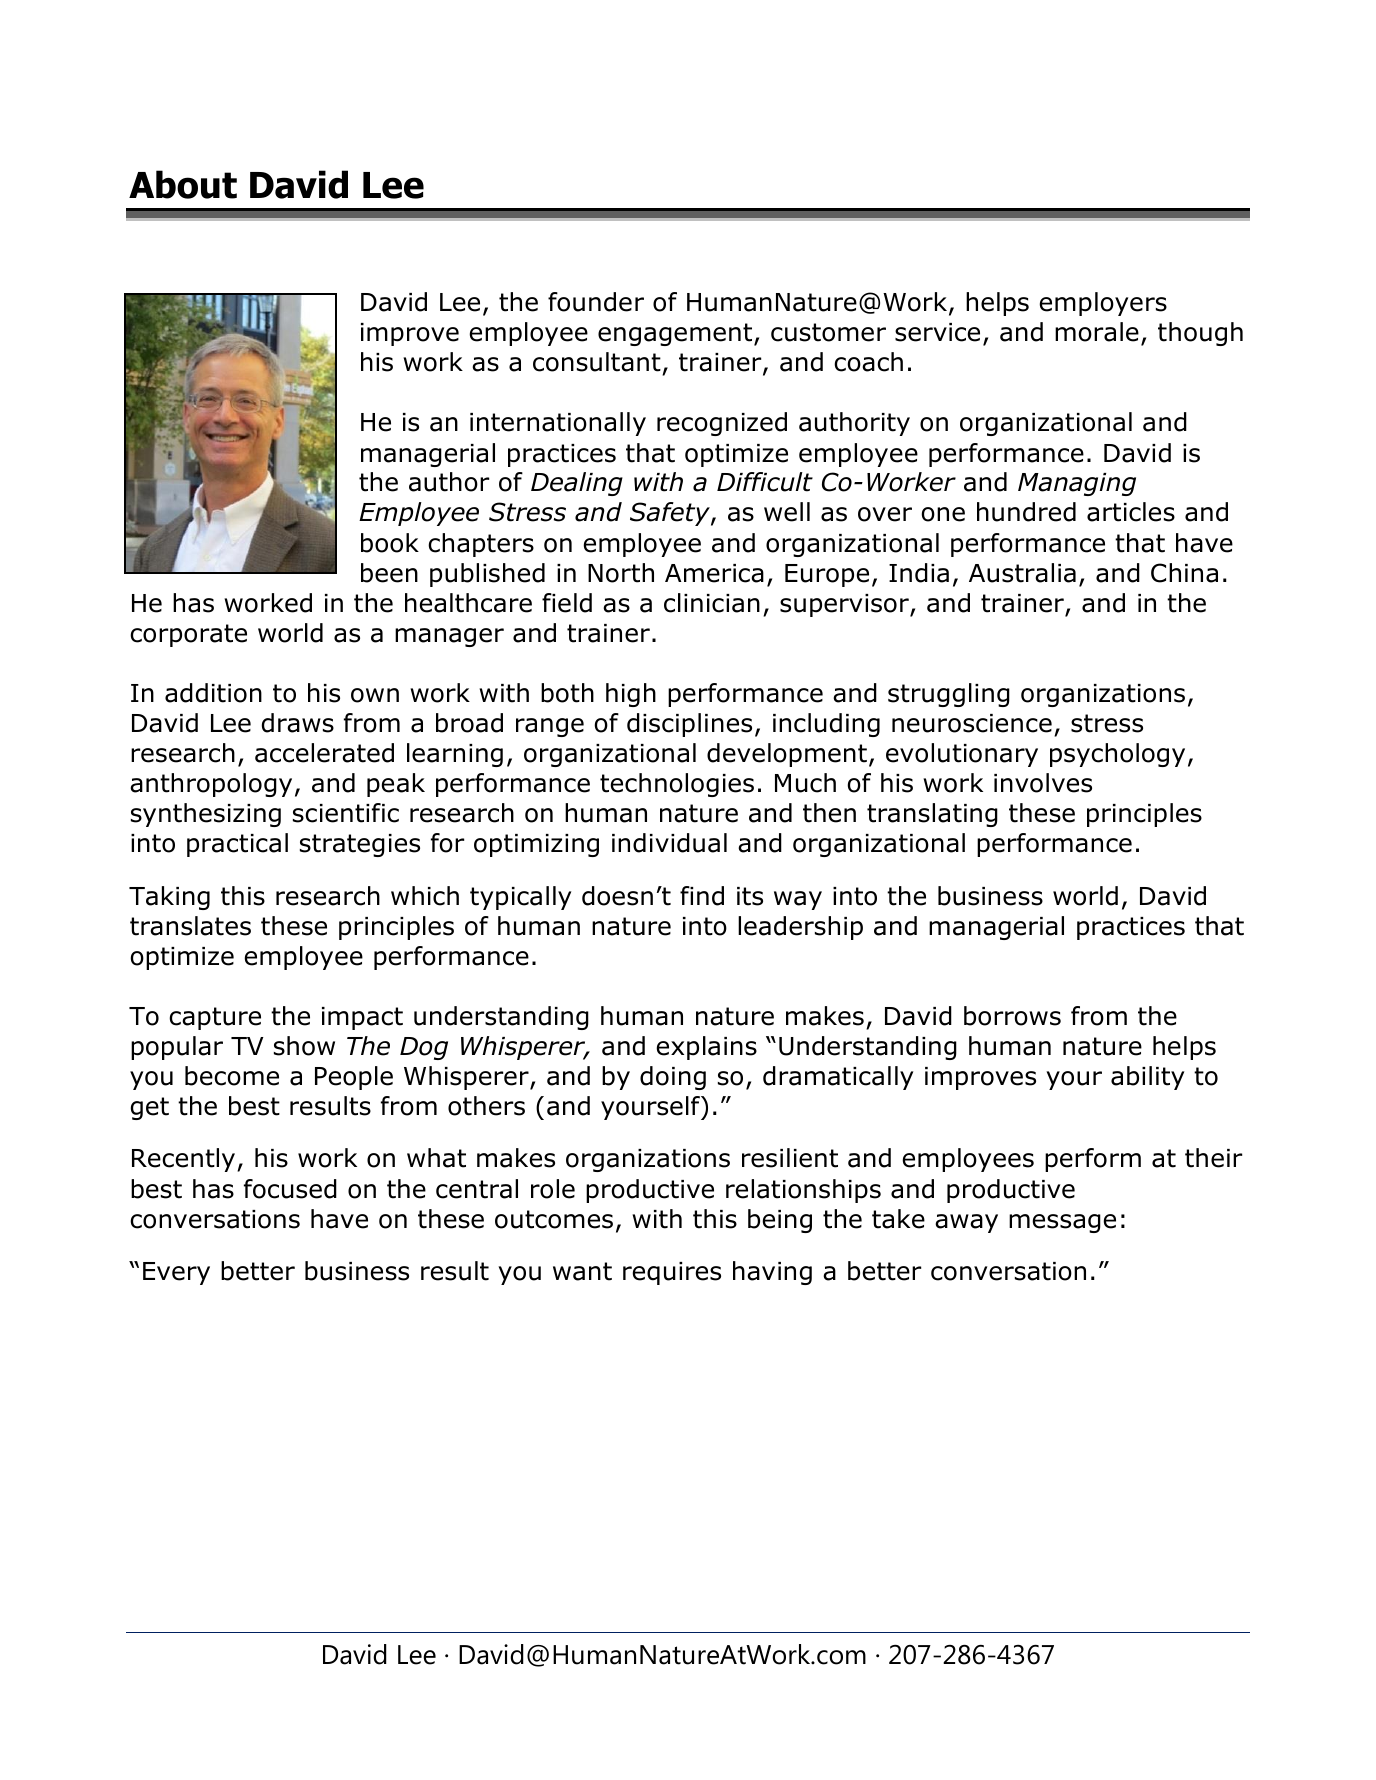 This screenshot has height=1780, width=1376. I want to click on employers, so click(1103, 304).
